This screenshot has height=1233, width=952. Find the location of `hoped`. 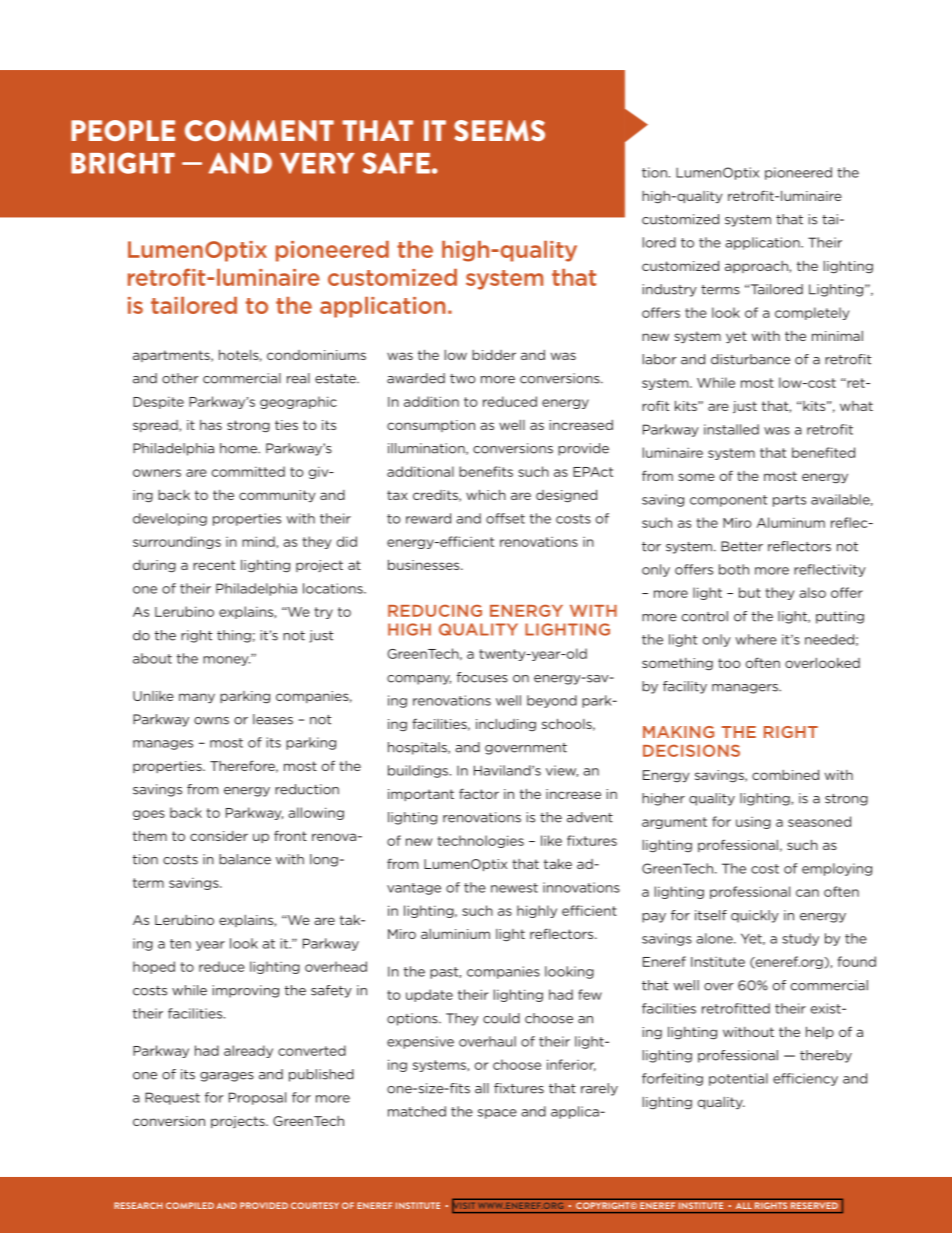

hoped is located at coordinates (154, 967).
